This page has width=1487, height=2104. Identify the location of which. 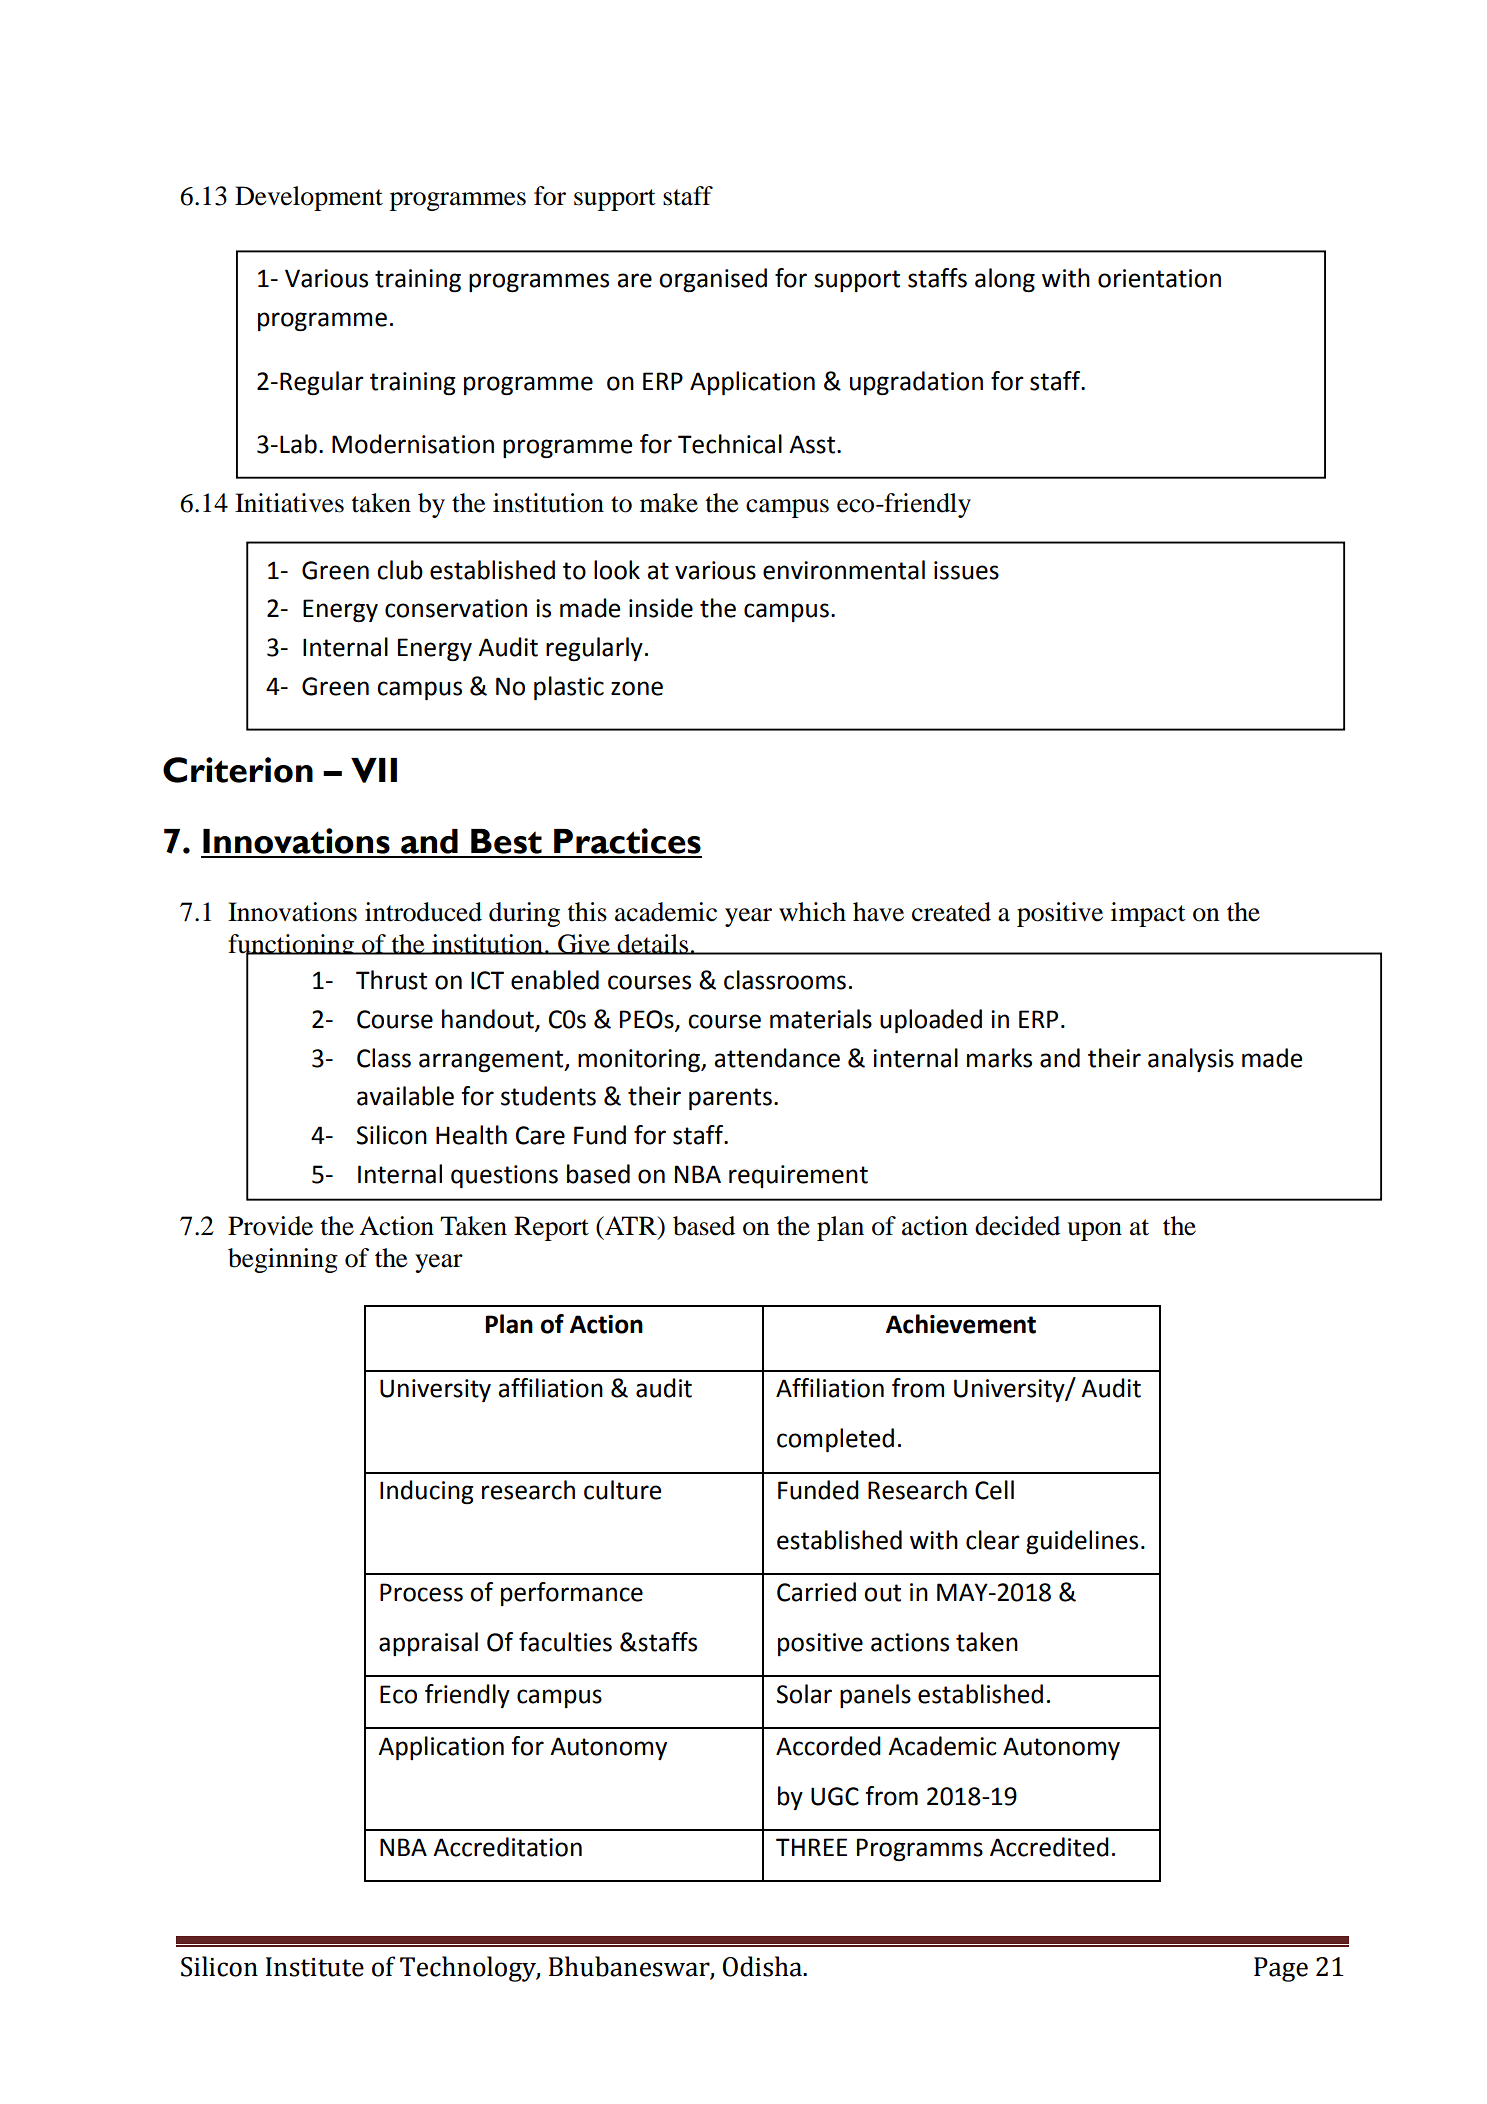
(812, 912).
